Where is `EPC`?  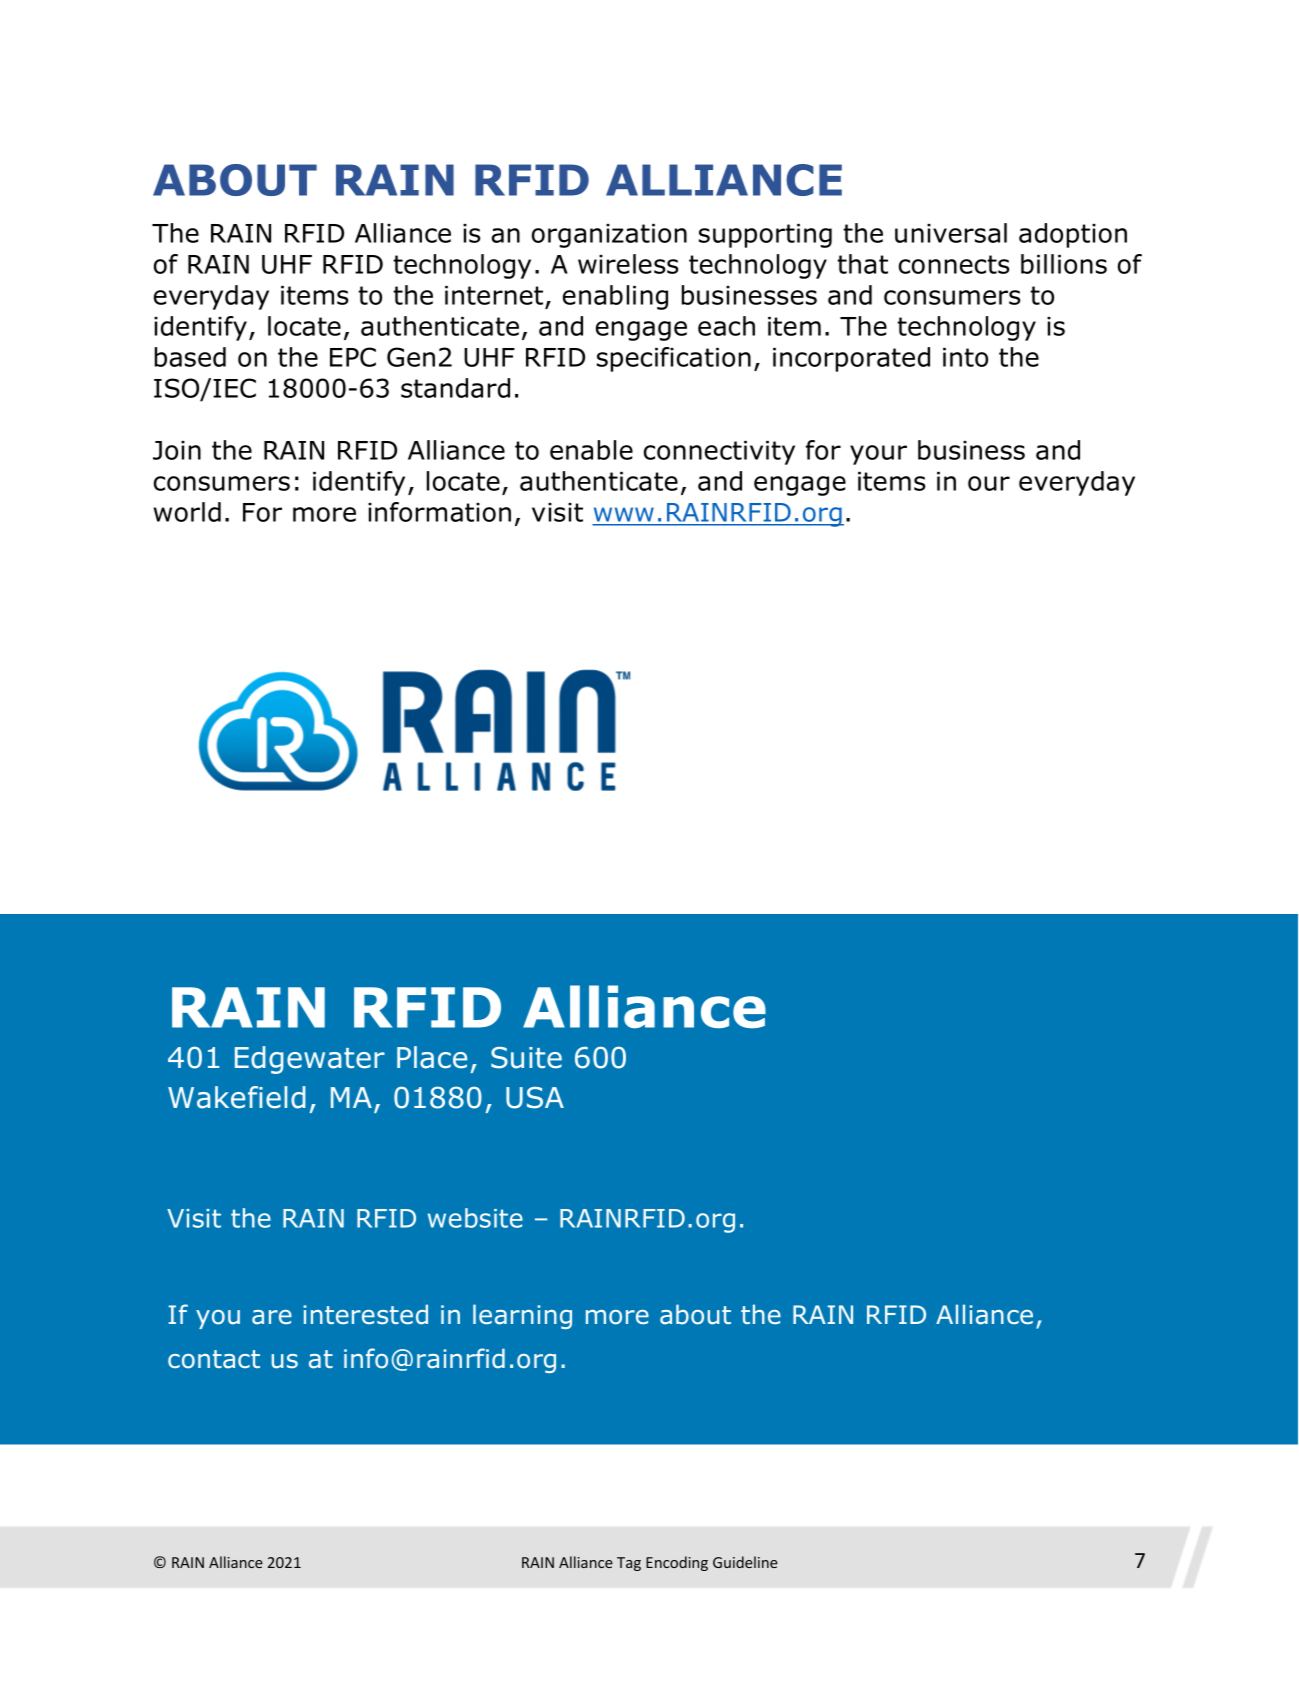 EPC is located at coordinates (353, 357).
